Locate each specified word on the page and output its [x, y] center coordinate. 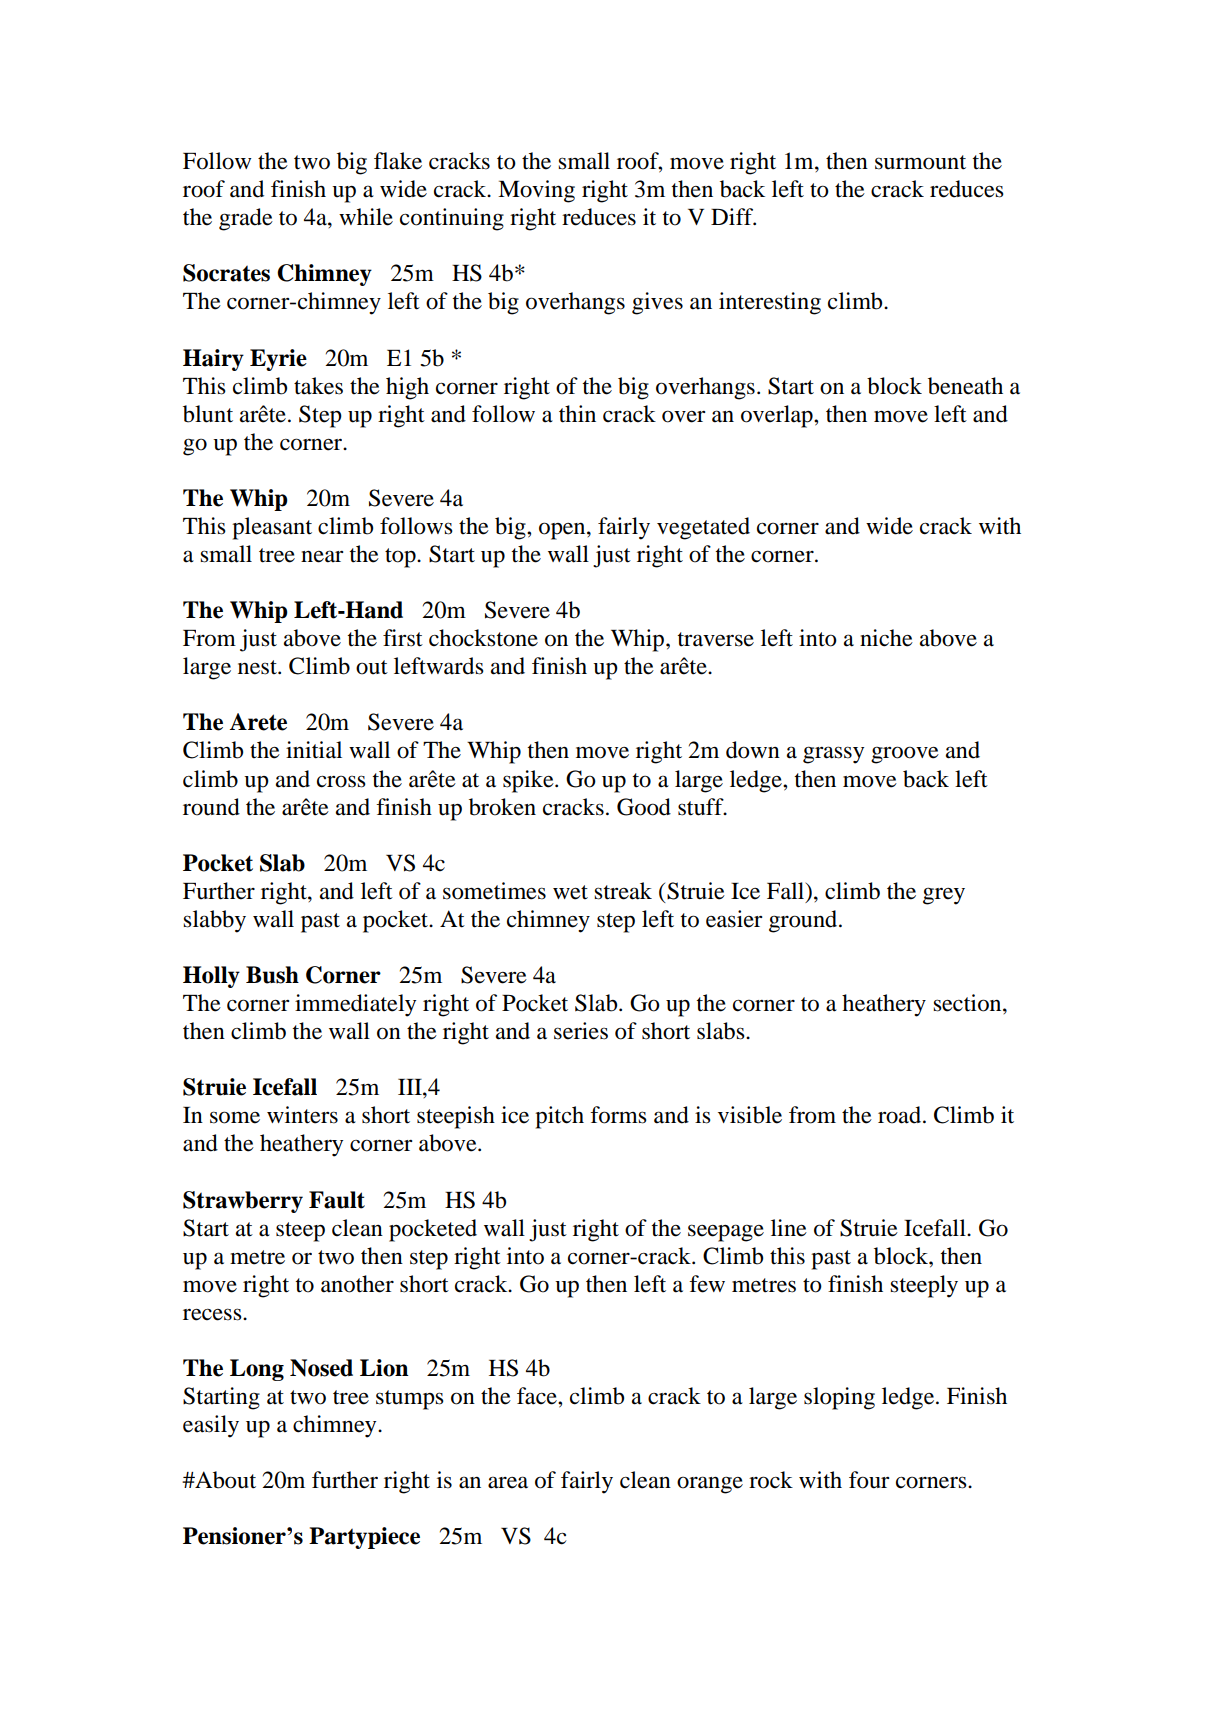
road [901, 1115]
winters [302, 1115]
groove [905, 755]
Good [644, 807]
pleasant [272, 528]
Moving [536, 191]
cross [341, 781]
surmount [920, 162]
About [224, 1480]
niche [886, 638]
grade [246, 219]
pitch [559, 1117]
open [563, 531]
